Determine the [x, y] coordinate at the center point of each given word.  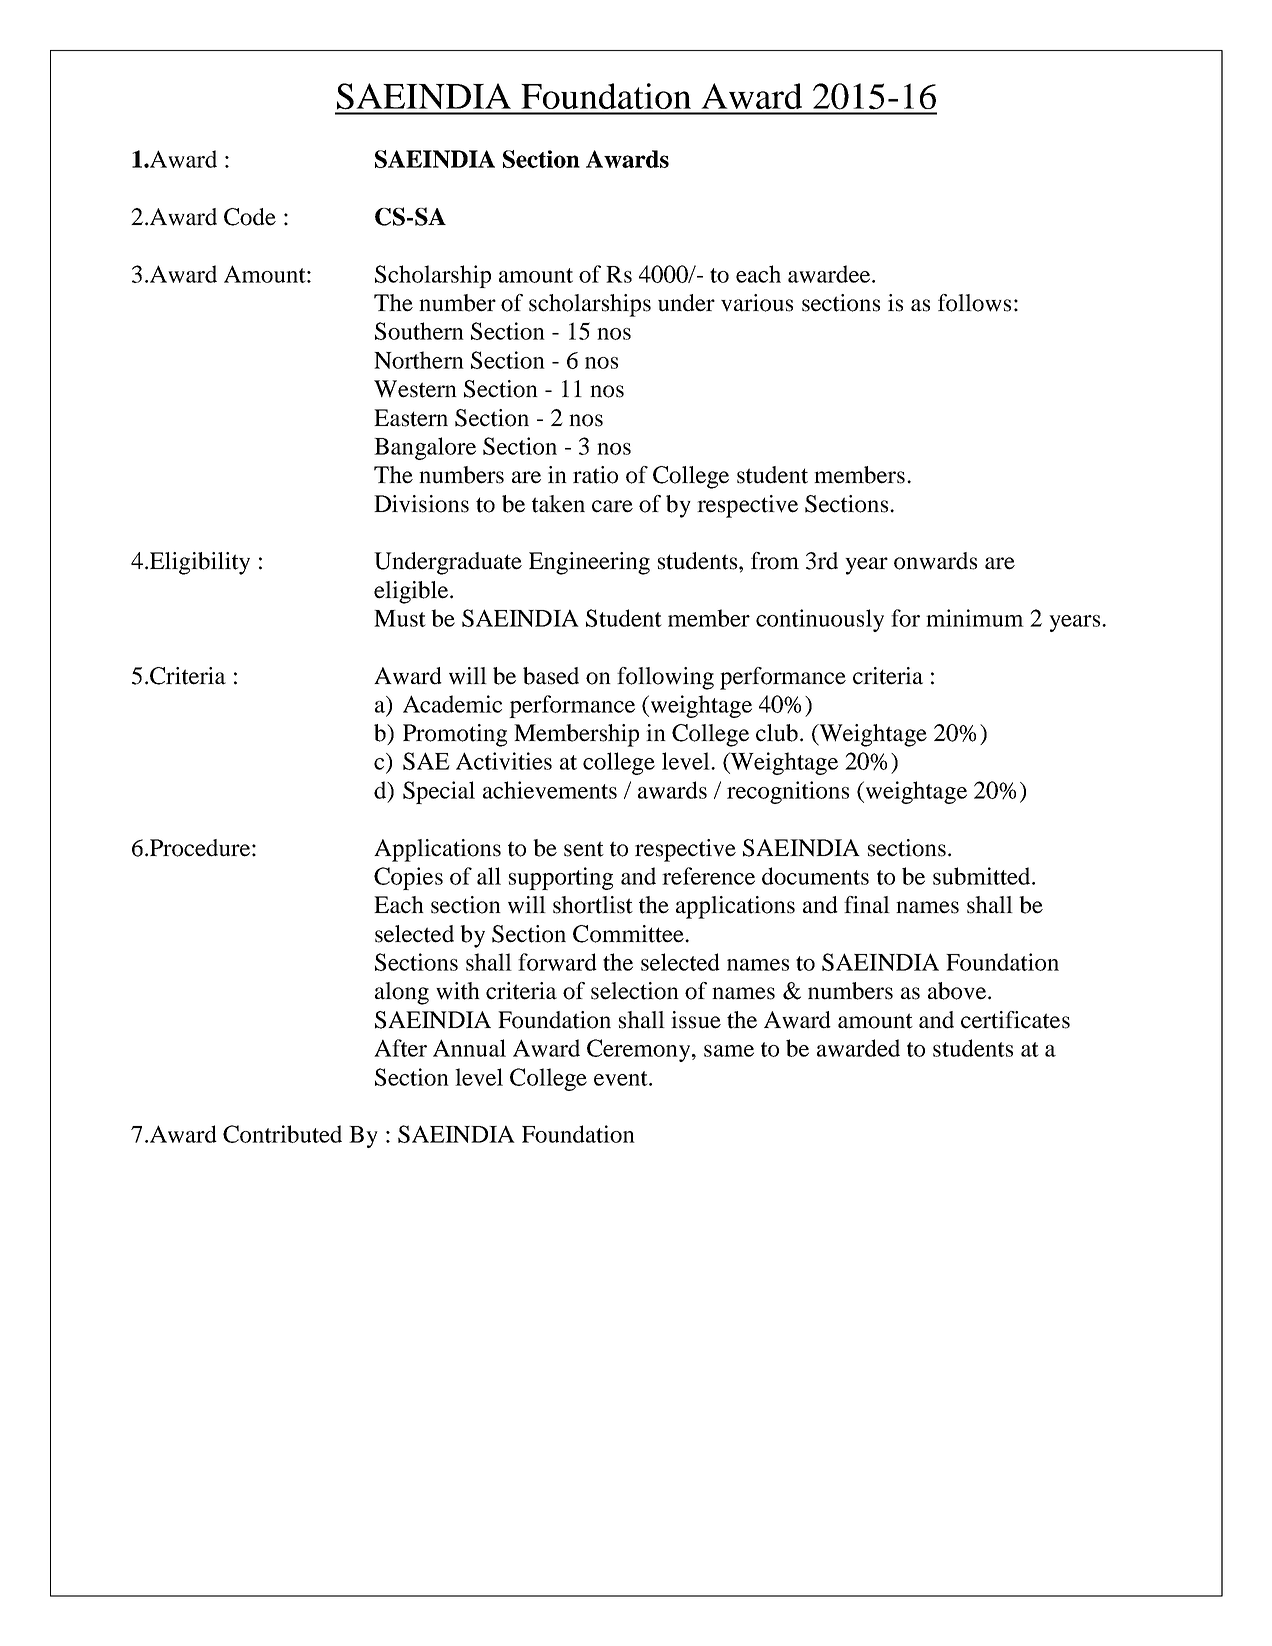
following [665, 678]
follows [974, 303]
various [757, 303]
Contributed [282, 1134]
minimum [975, 618]
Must [400, 618]
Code [250, 217]
